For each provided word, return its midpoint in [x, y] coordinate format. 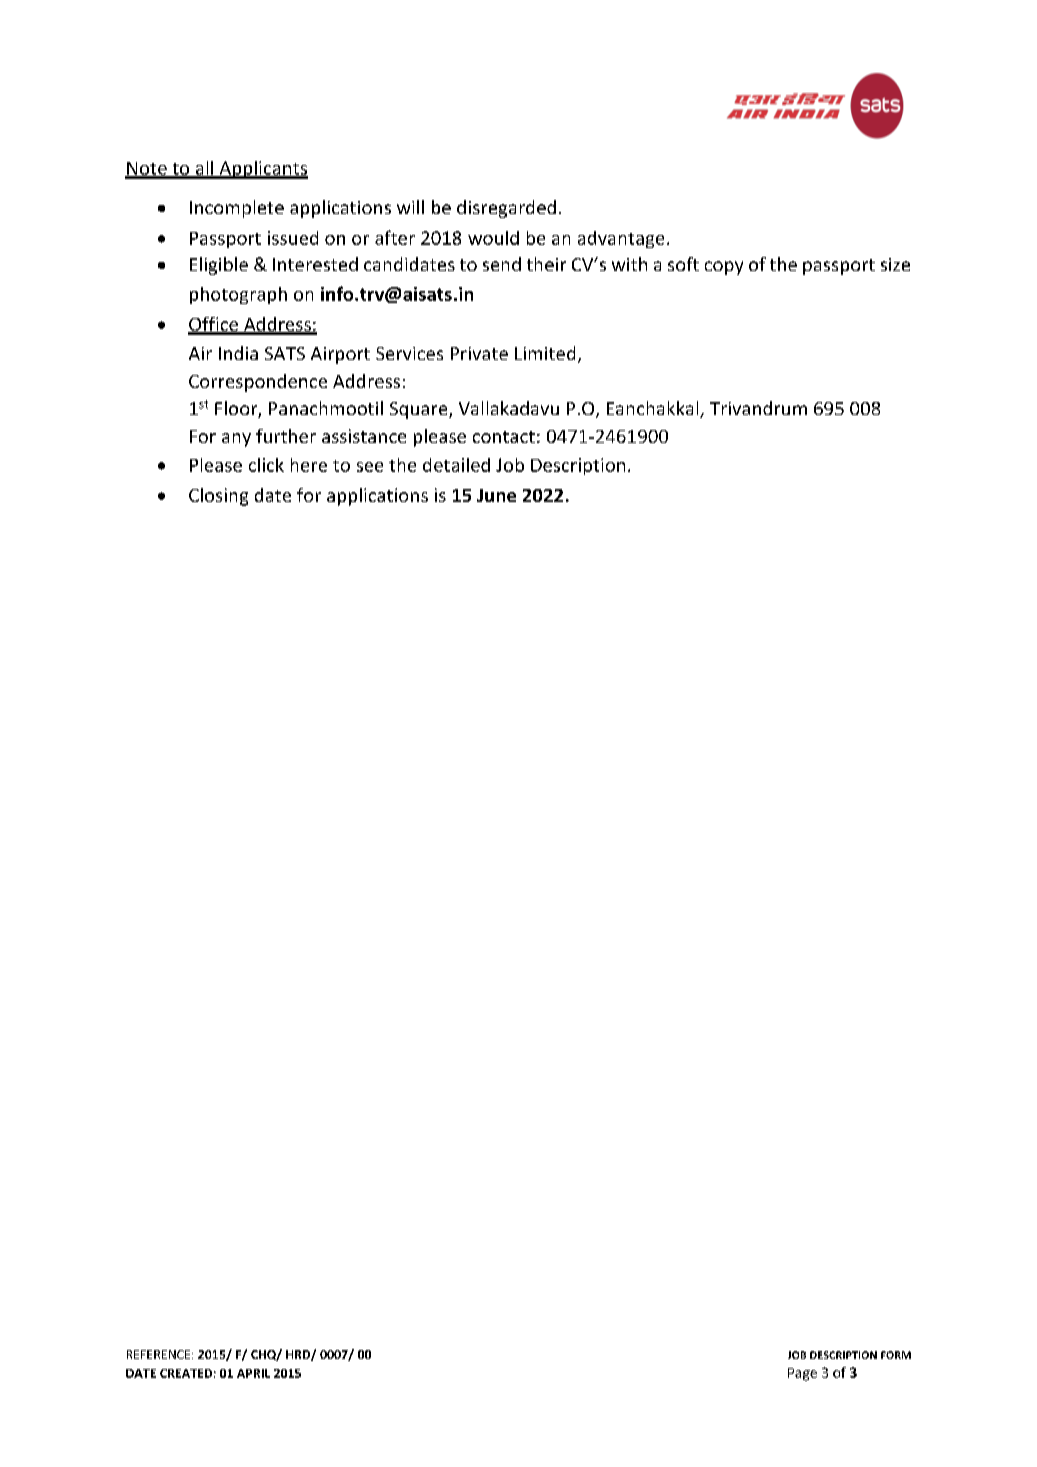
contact [504, 437]
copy [724, 268]
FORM [896, 1355]
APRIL [253, 1373]
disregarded [506, 209]
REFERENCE [160, 1354]
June [496, 495]
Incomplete [237, 209]
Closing [218, 497]
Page [802, 1374]
